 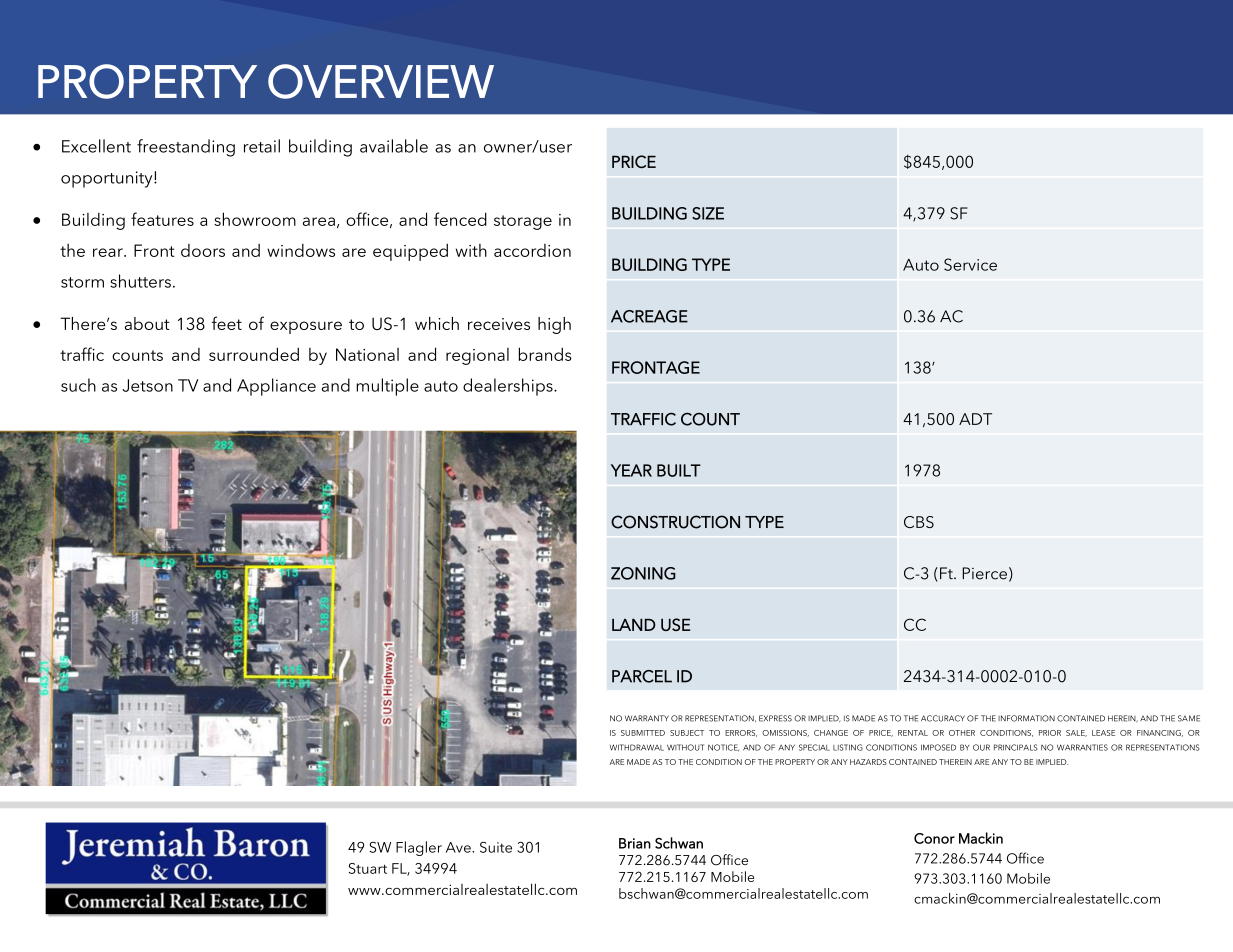 I want to click on ADT, so click(x=975, y=419).
